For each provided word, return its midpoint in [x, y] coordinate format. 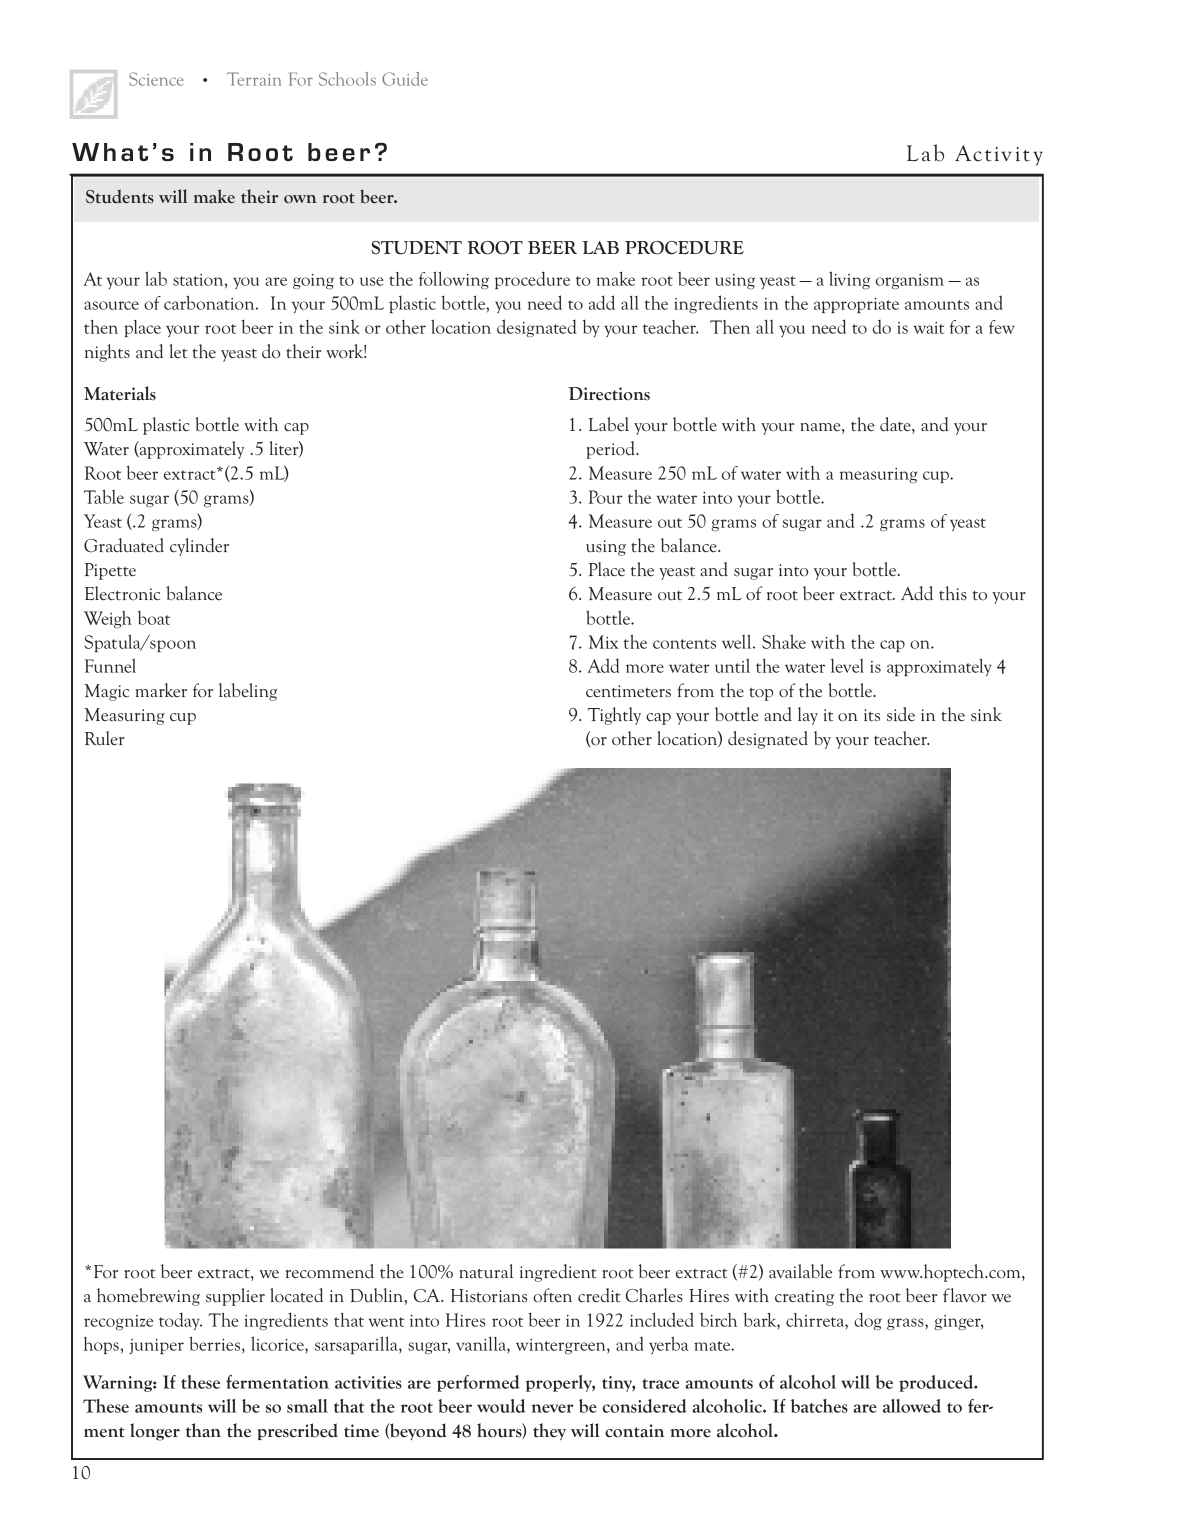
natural [486, 1271]
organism [910, 282]
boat [154, 618]
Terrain [254, 79]
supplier [235, 1297]
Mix [604, 642]
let [178, 351]
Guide [405, 79]
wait [929, 328]
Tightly [614, 716]
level [847, 666]
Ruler [105, 738]
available [800, 1271]
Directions [609, 394]
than [203, 1430]
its [872, 715]
